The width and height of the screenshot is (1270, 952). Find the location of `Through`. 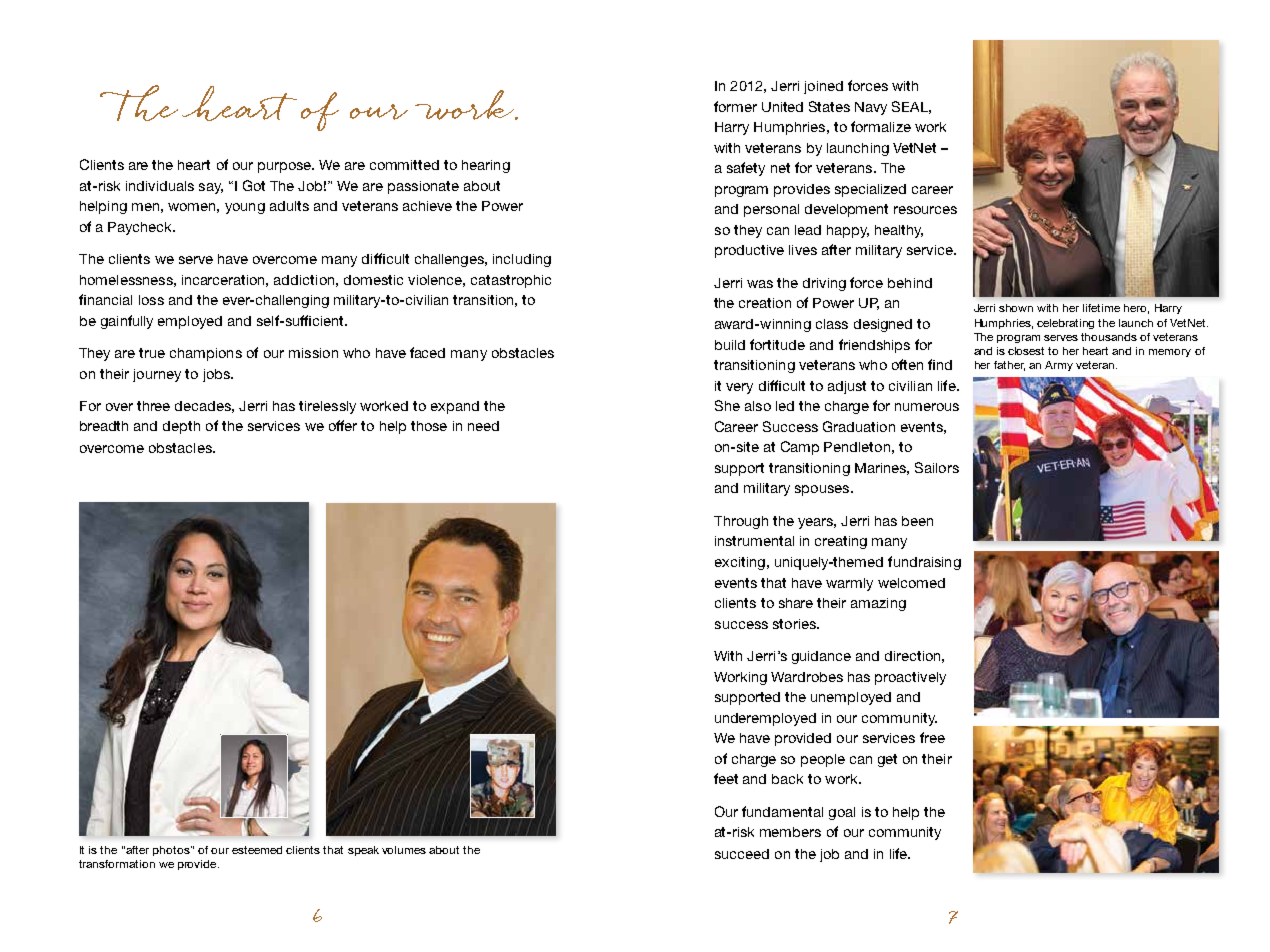

Through is located at coordinates (741, 522).
